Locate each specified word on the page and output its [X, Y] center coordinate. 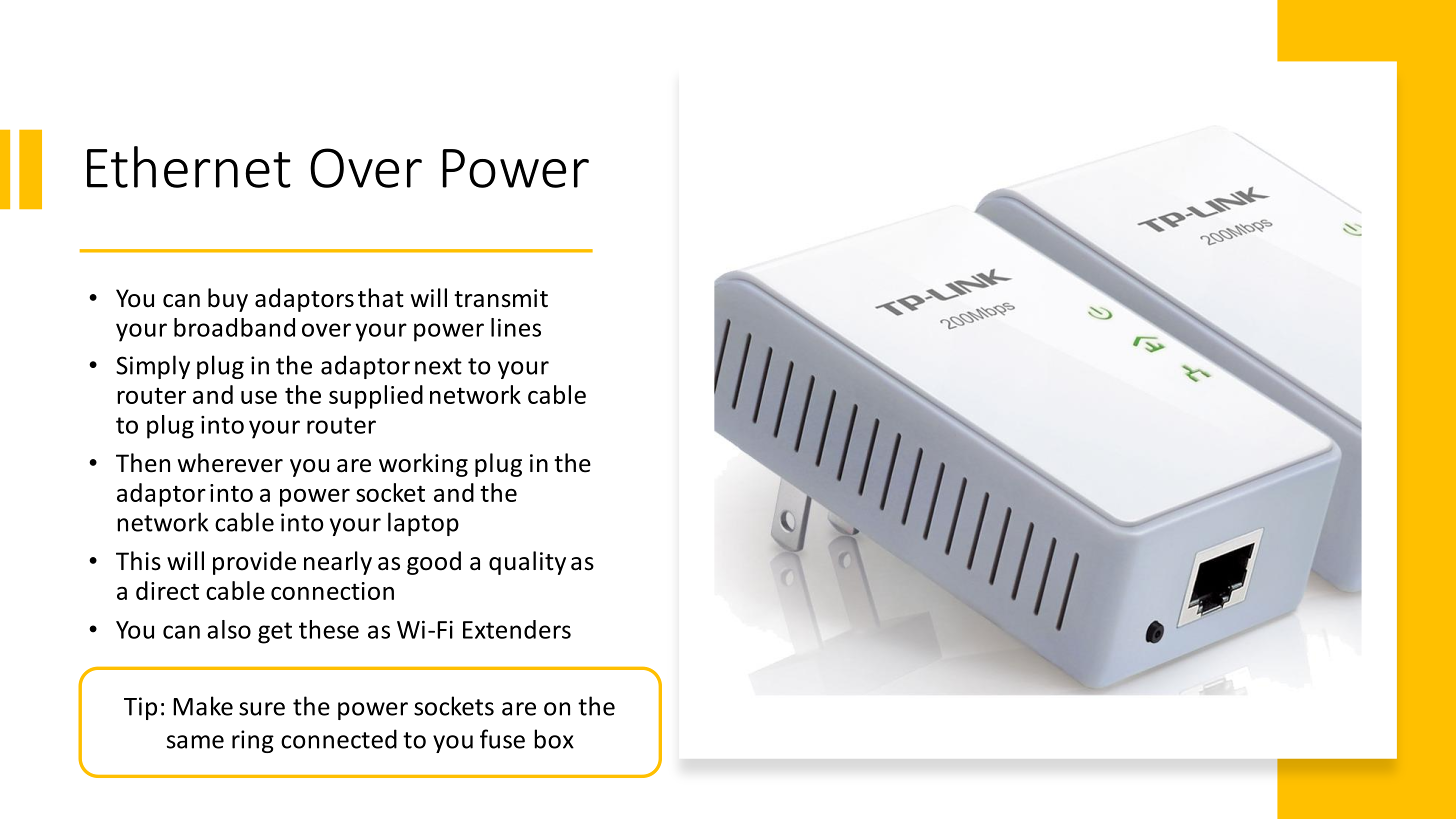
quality [527, 563]
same [195, 742]
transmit [501, 298]
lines [516, 327]
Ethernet [189, 167]
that [381, 298]
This [138, 561]
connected [339, 739]
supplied [376, 397]
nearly [338, 563]
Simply [153, 367]
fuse [502, 739]
